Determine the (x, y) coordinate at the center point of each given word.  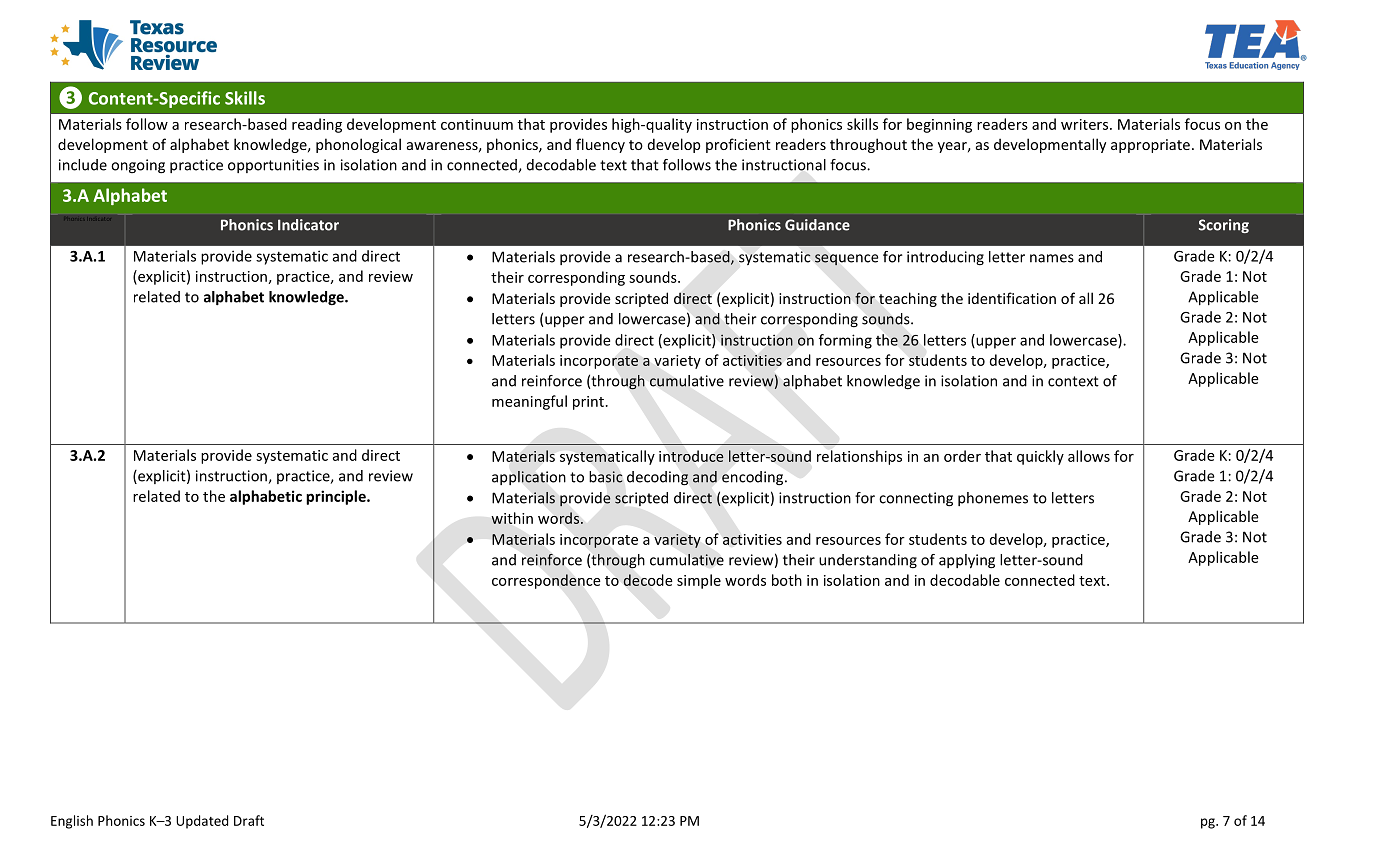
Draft (249, 820)
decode (648, 580)
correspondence (546, 581)
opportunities (273, 166)
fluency (600, 145)
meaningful (529, 402)
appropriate (1150, 146)
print (588, 403)
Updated (202, 822)
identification (1012, 298)
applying (967, 561)
